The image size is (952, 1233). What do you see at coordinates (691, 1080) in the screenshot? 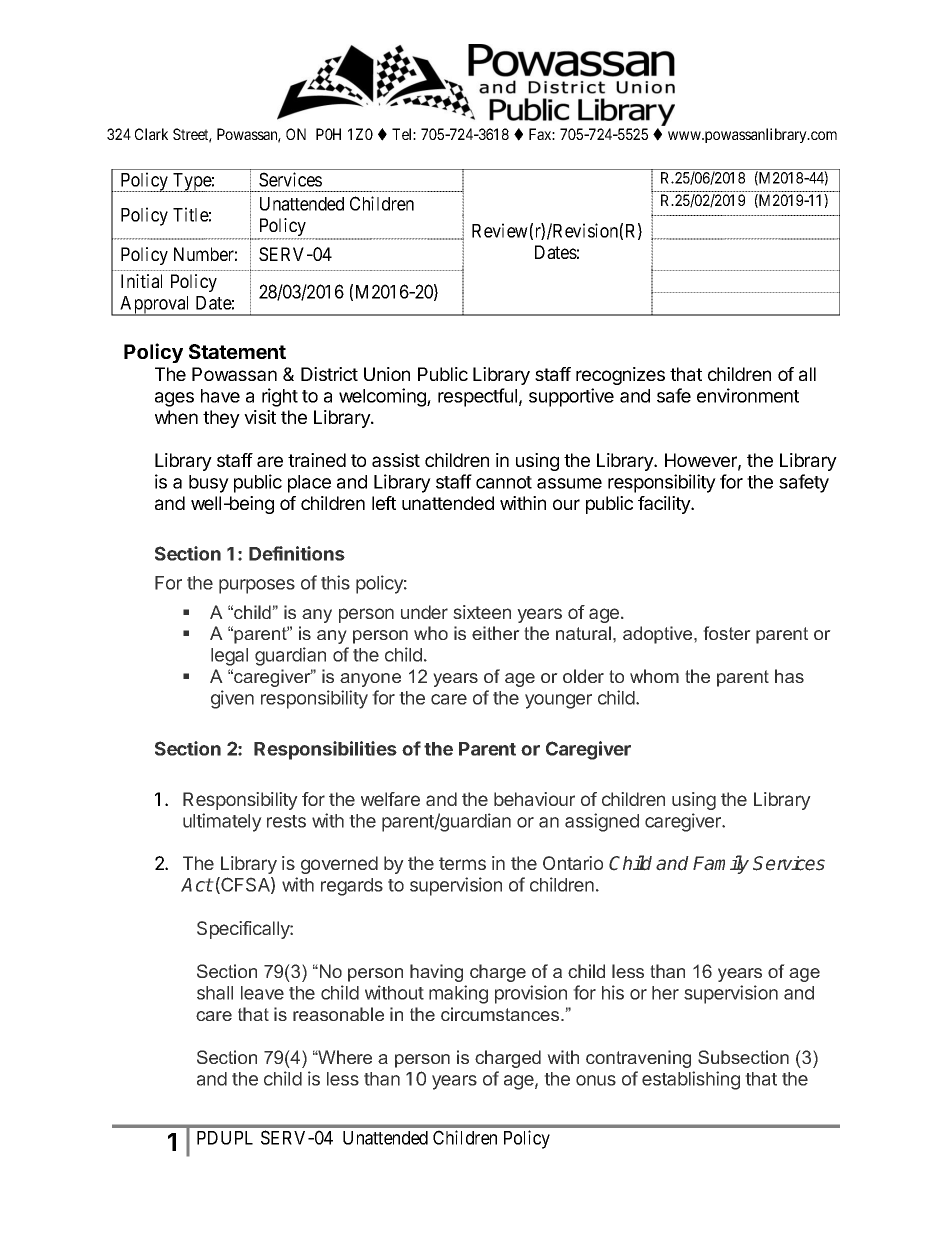
I see `establishing` at bounding box center [691, 1080].
